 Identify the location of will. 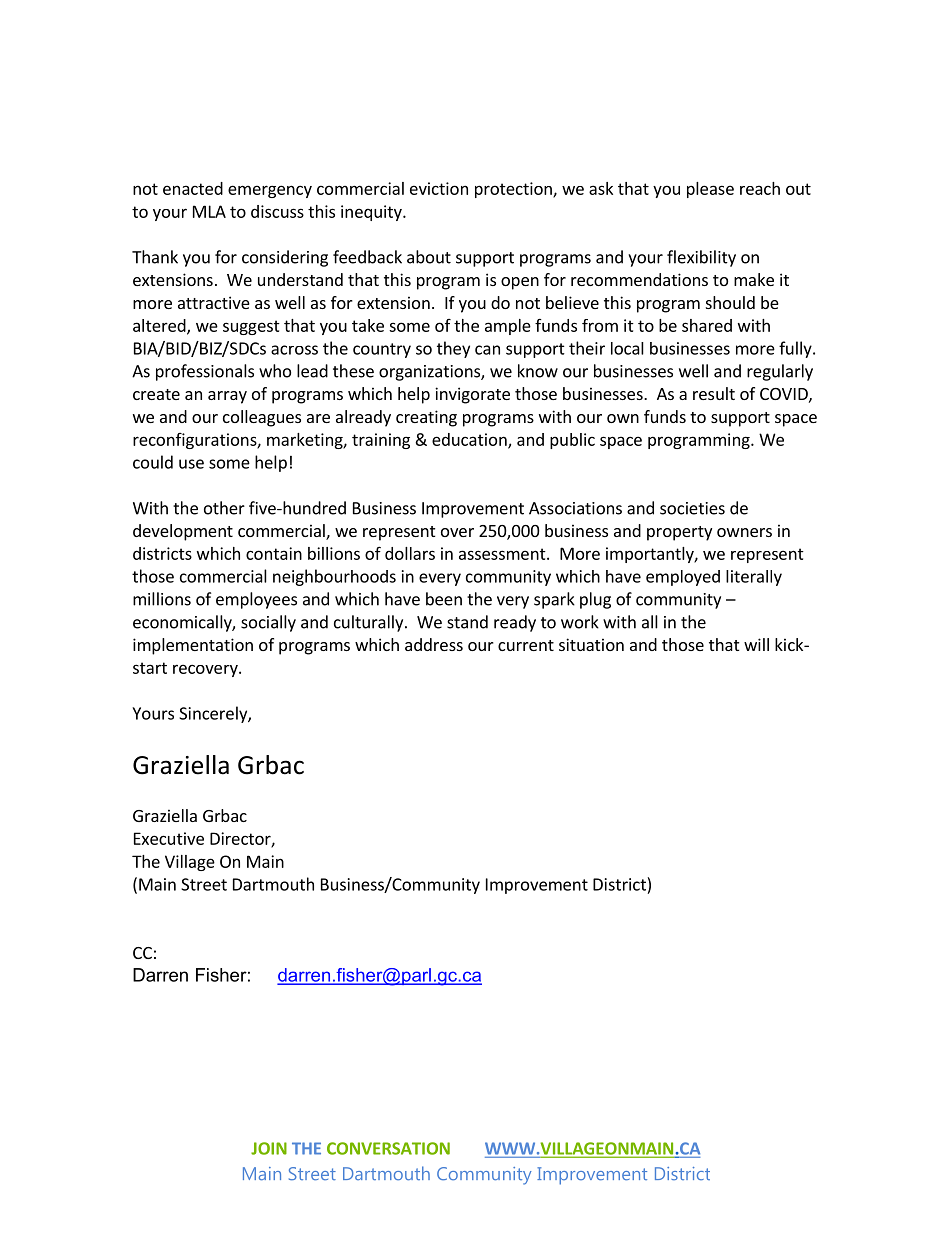
(756, 644).
